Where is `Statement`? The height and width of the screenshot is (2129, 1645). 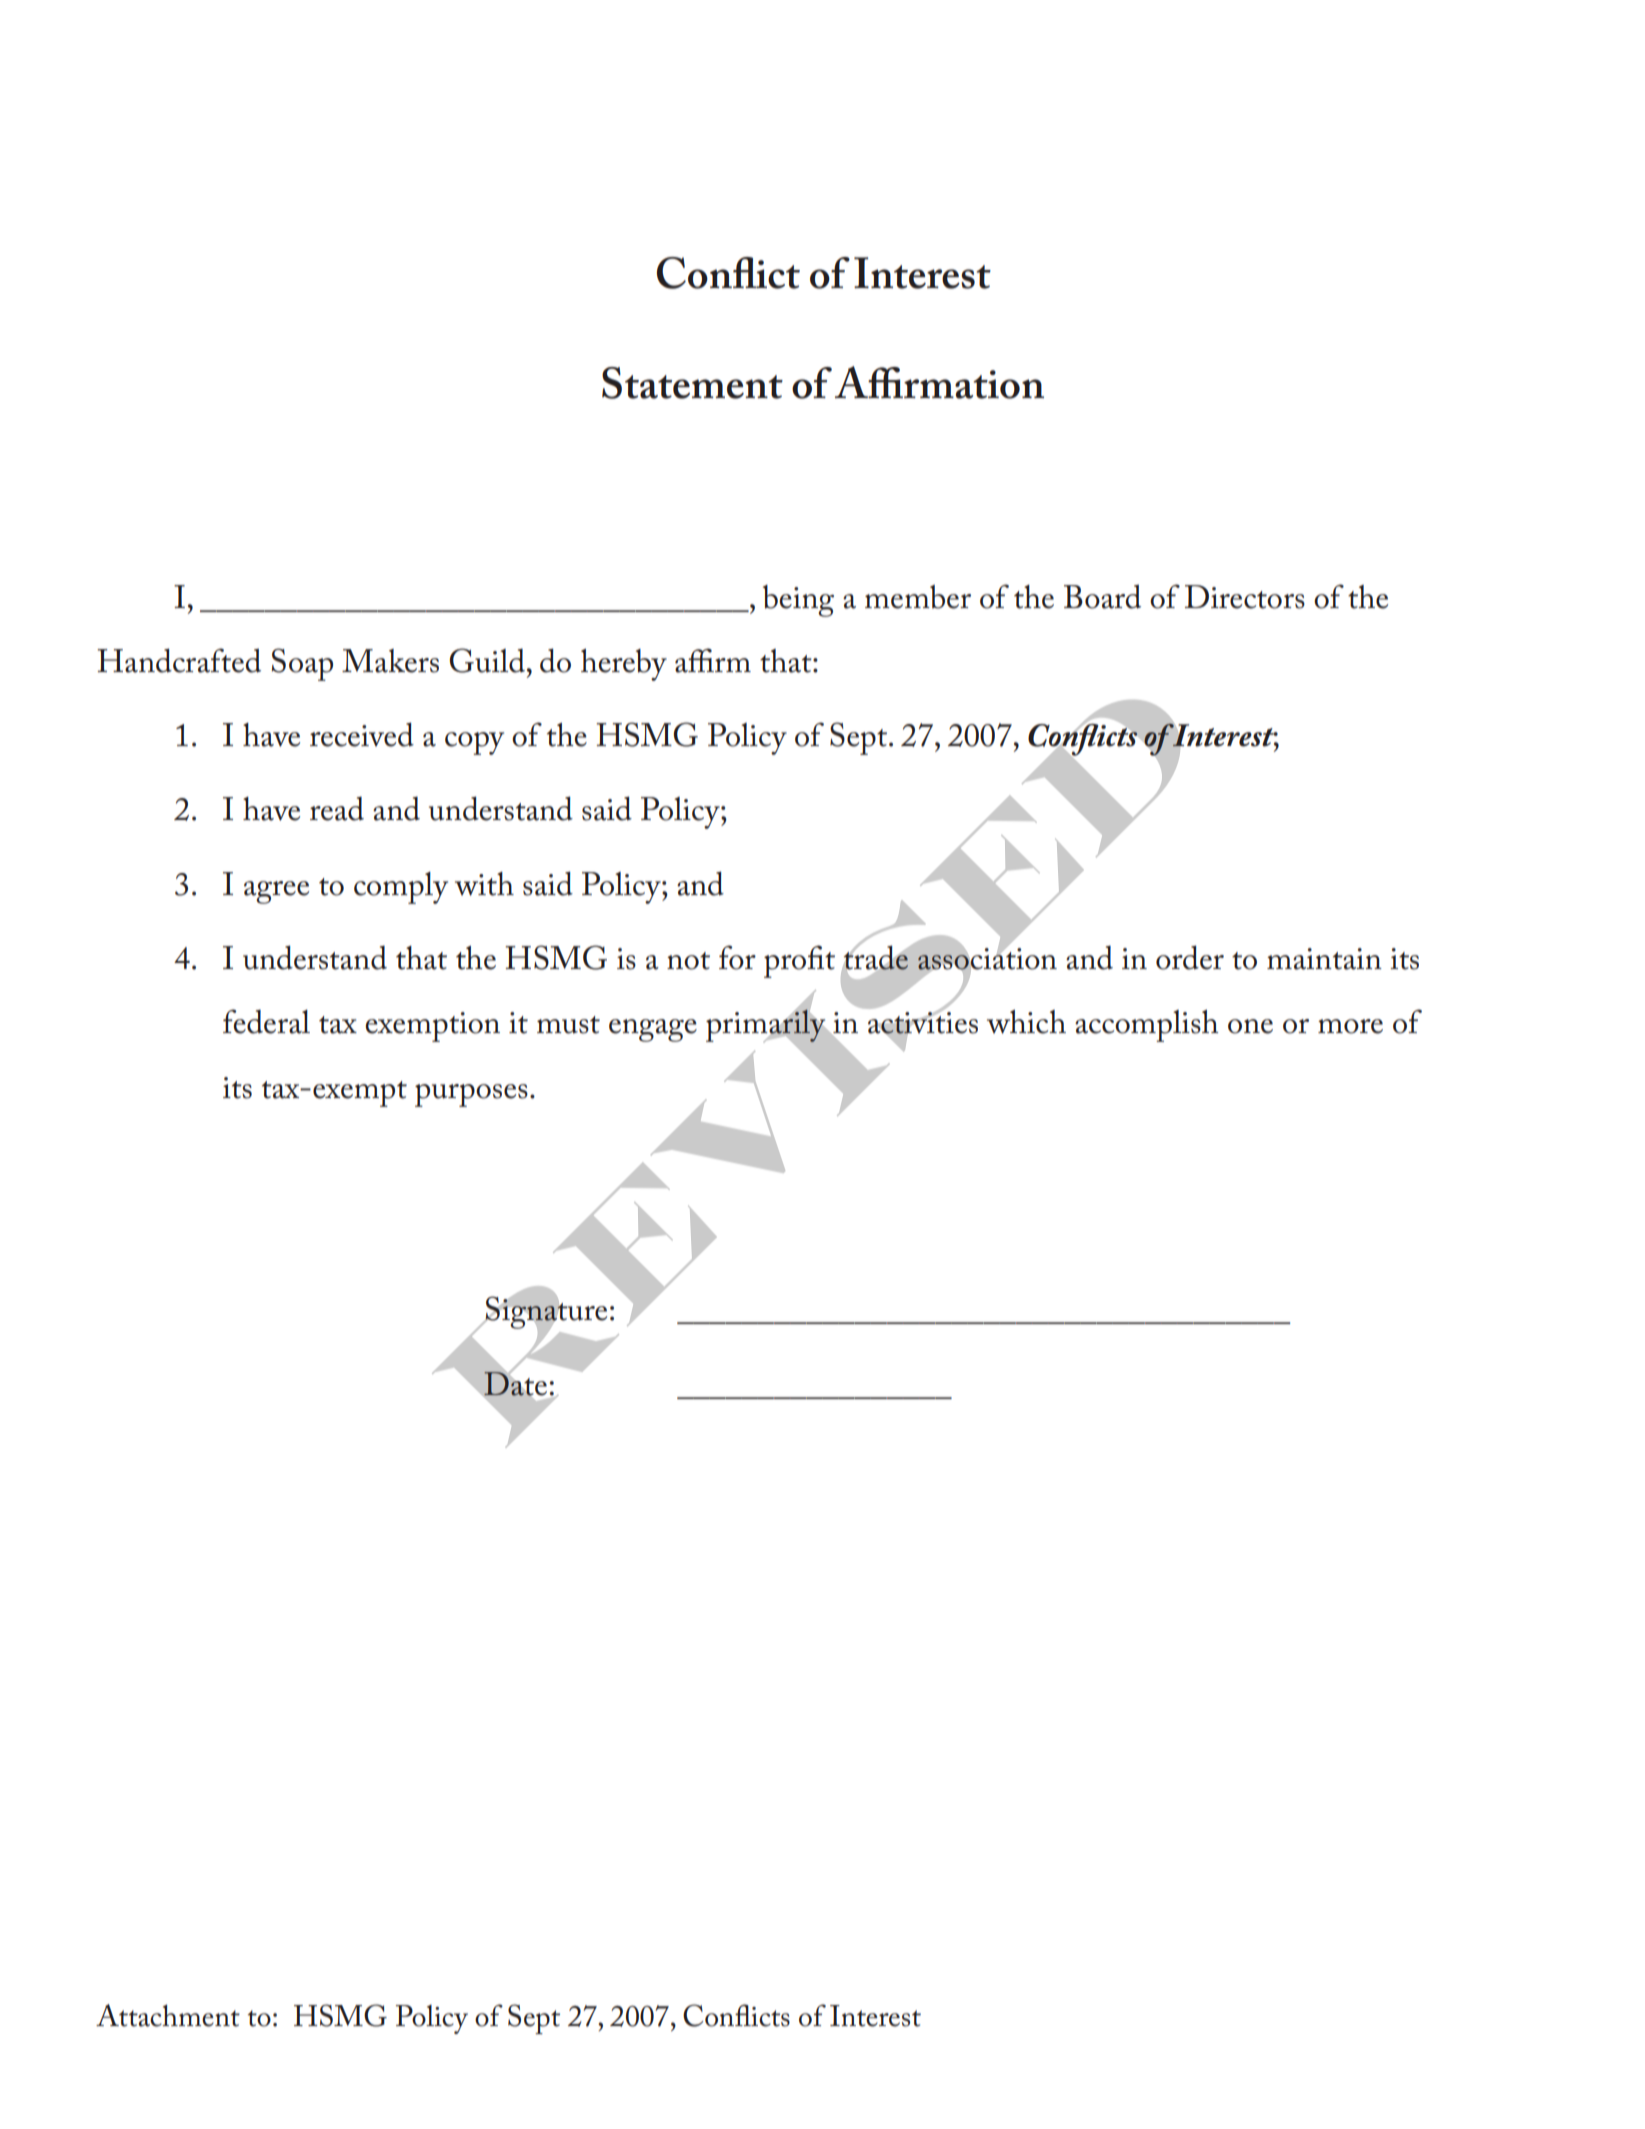 Statement is located at coordinates (692, 383).
